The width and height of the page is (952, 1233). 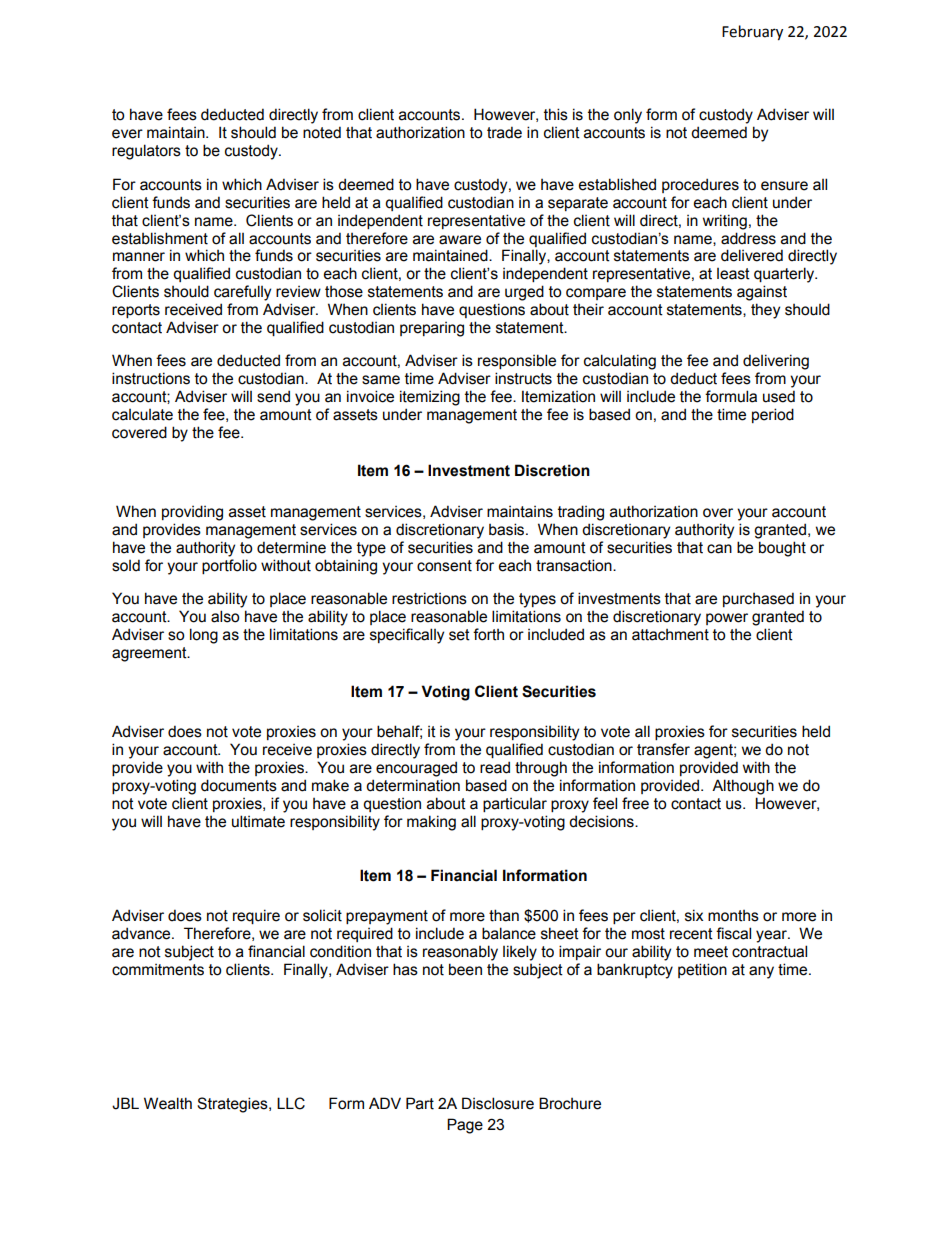 I want to click on consent, so click(x=444, y=566).
